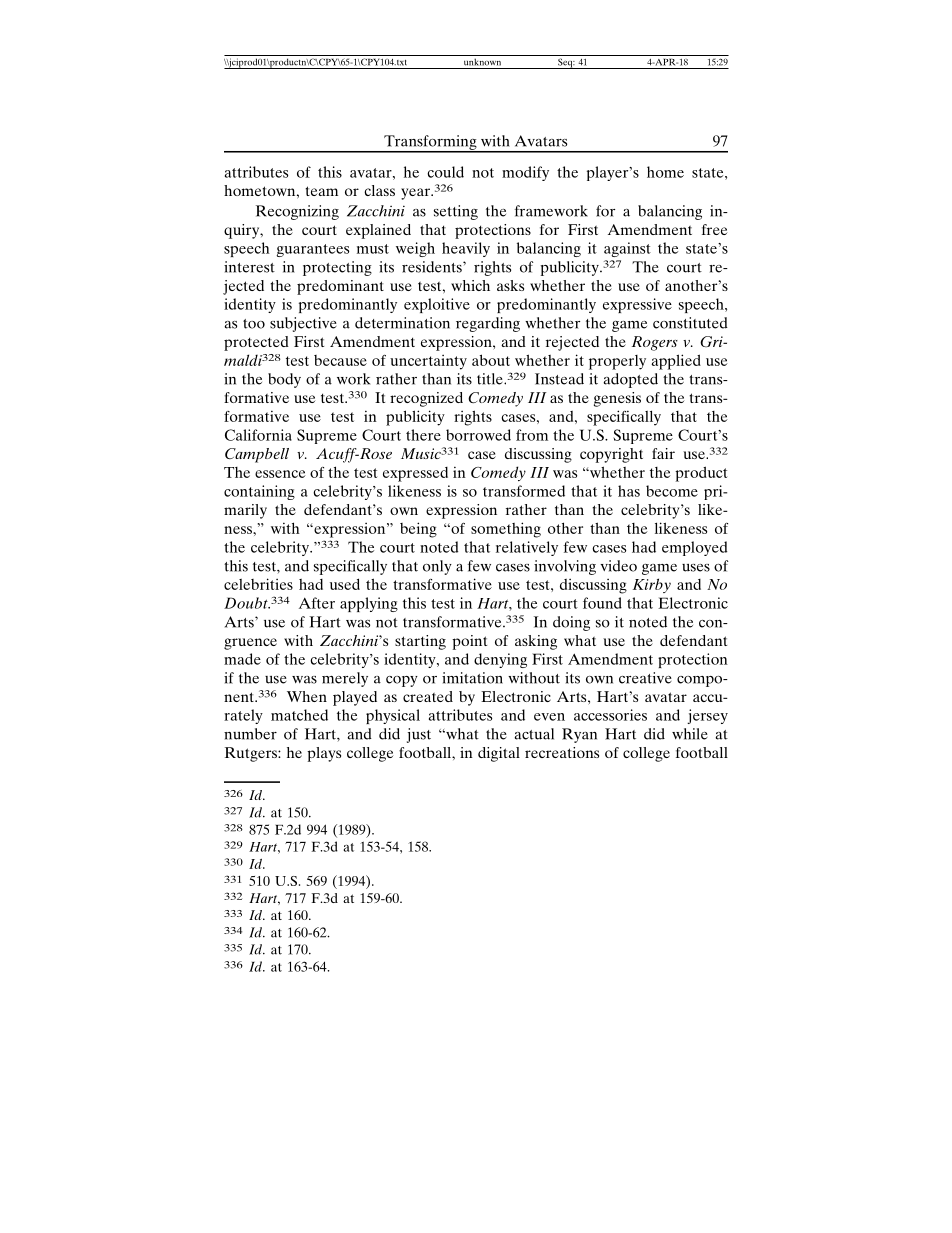  What do you see at coordinates (445, 172) in the document?
I see `could` at bounding box center [445, 172].
